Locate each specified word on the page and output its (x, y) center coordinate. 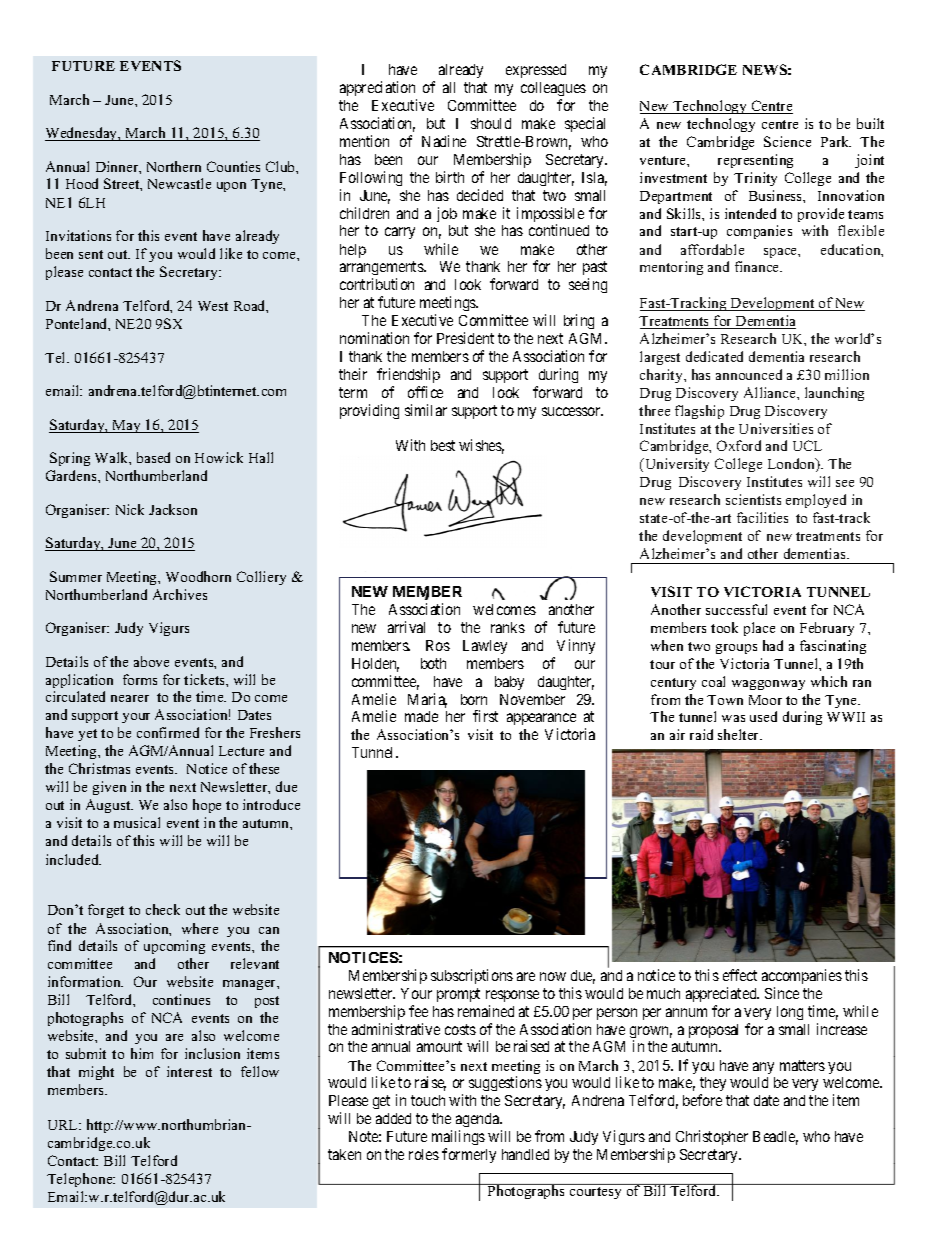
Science (787, 141)
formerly (469, 1155)
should (491, 123)
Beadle (775, 1138)
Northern (174, 166)
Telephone (81, 1180)
